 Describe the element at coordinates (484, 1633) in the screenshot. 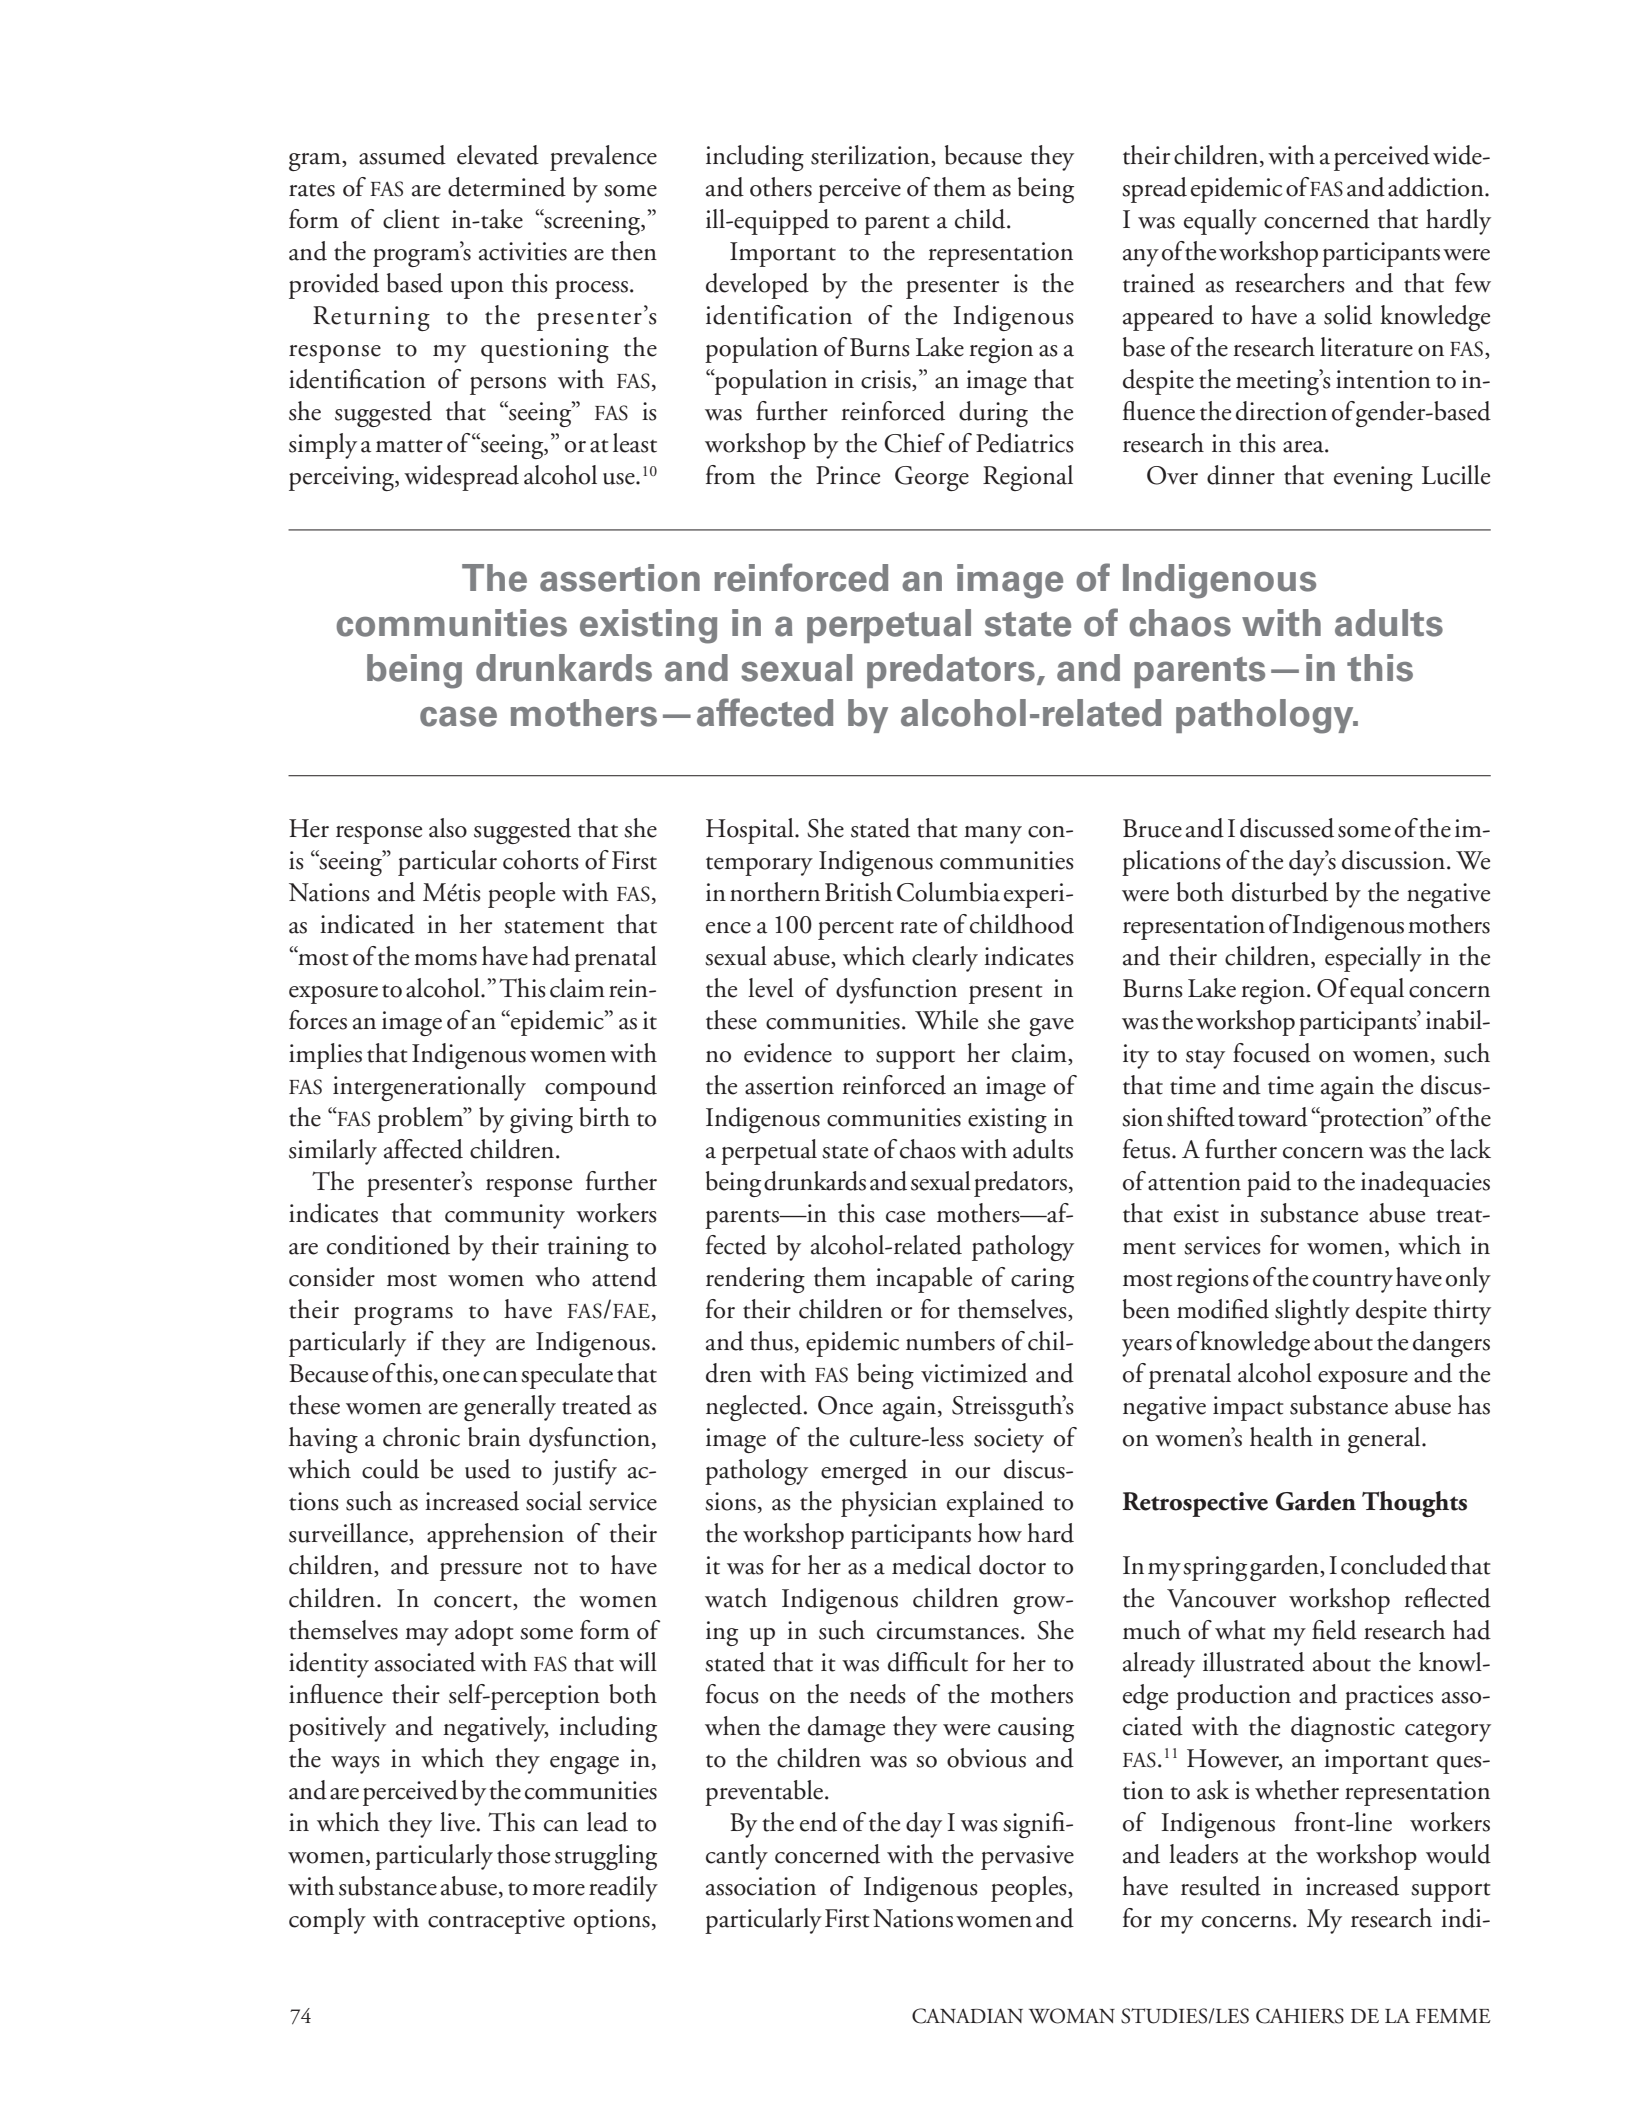

I see `adopt` at that location.
